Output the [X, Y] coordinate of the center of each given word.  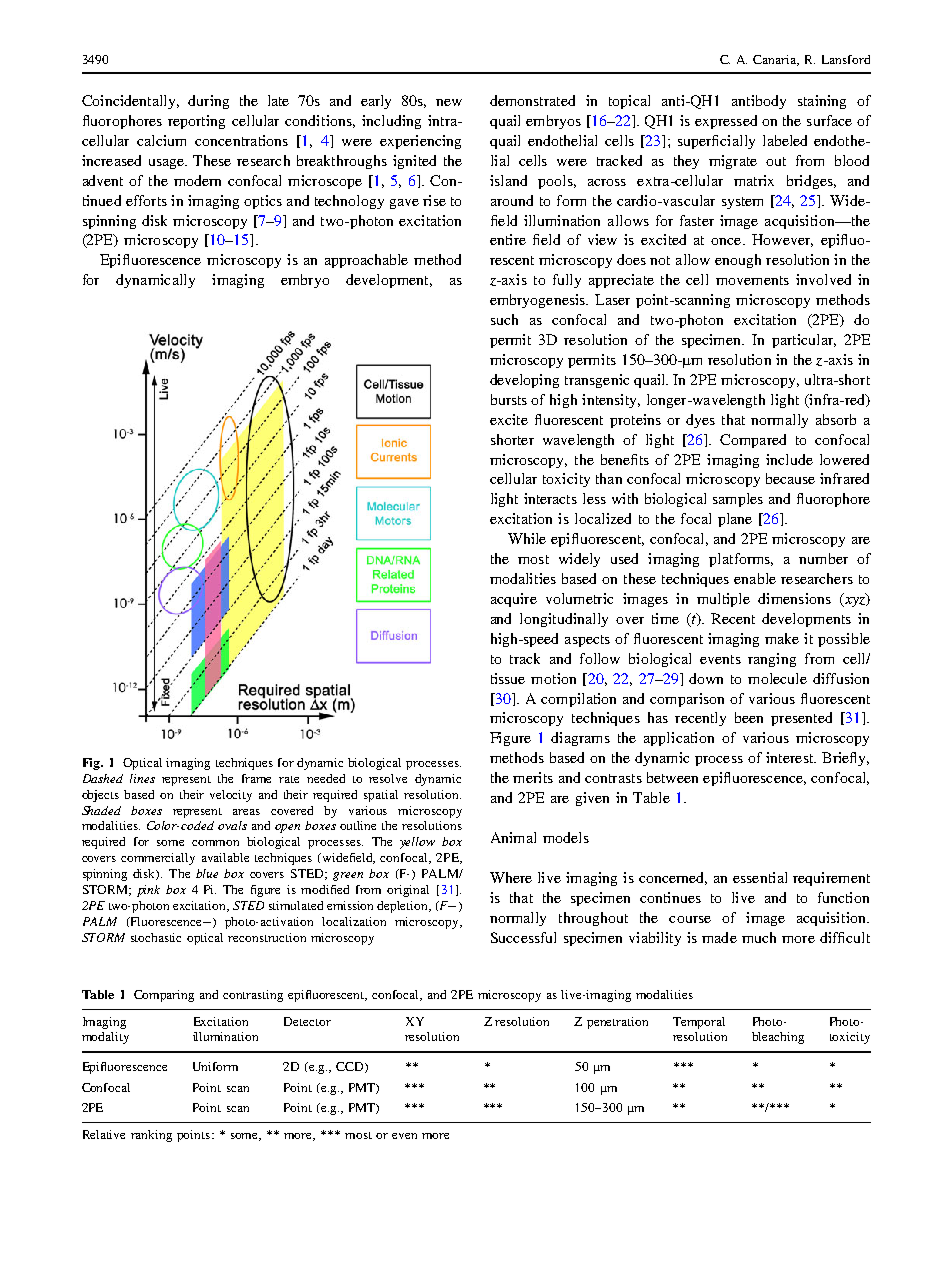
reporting [196, 122]
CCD [351, 1067]
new [449, 102]
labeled [785, 140]
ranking [151, 1136]
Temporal [699, 1023]
